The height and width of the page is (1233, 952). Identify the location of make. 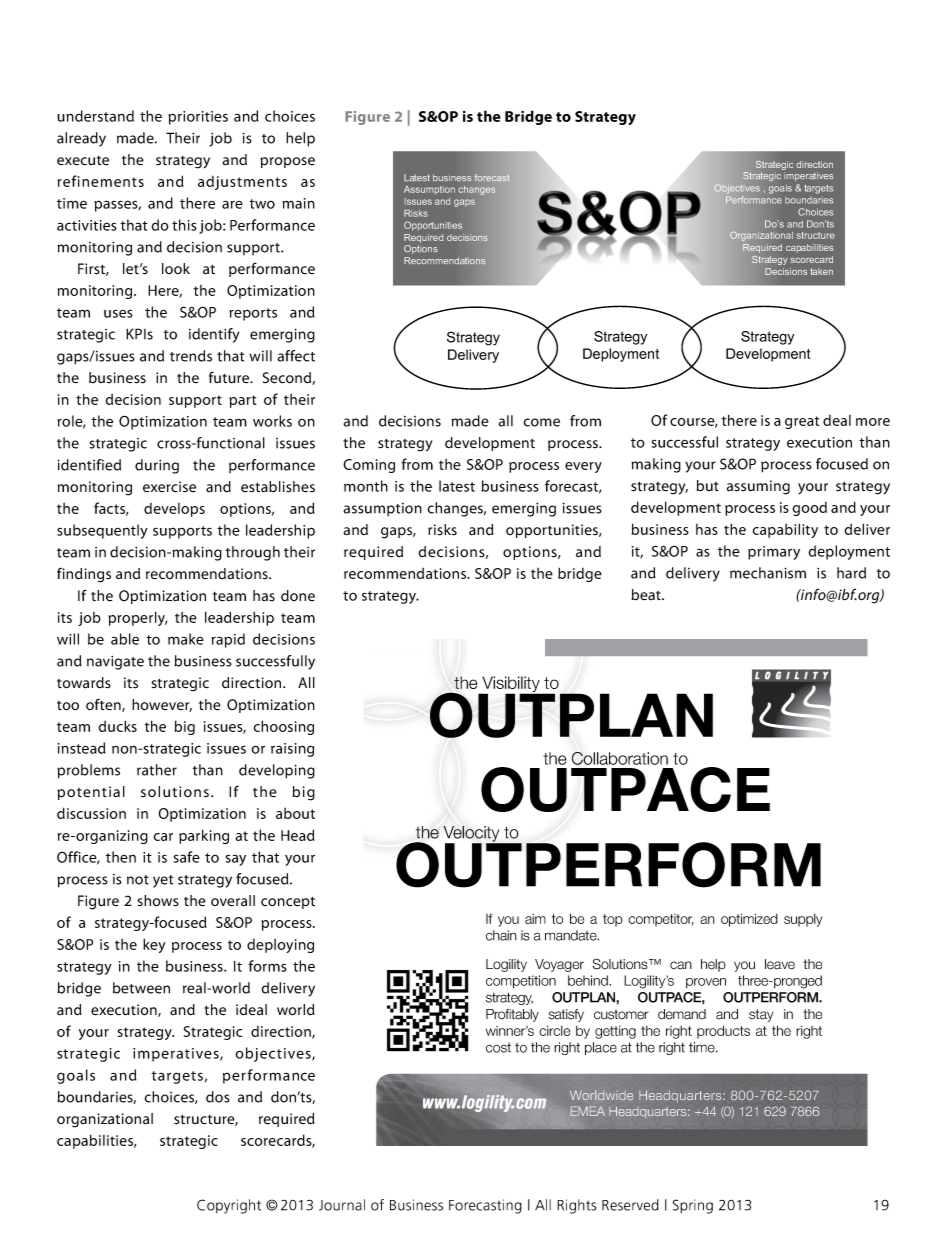
(186, 639).
